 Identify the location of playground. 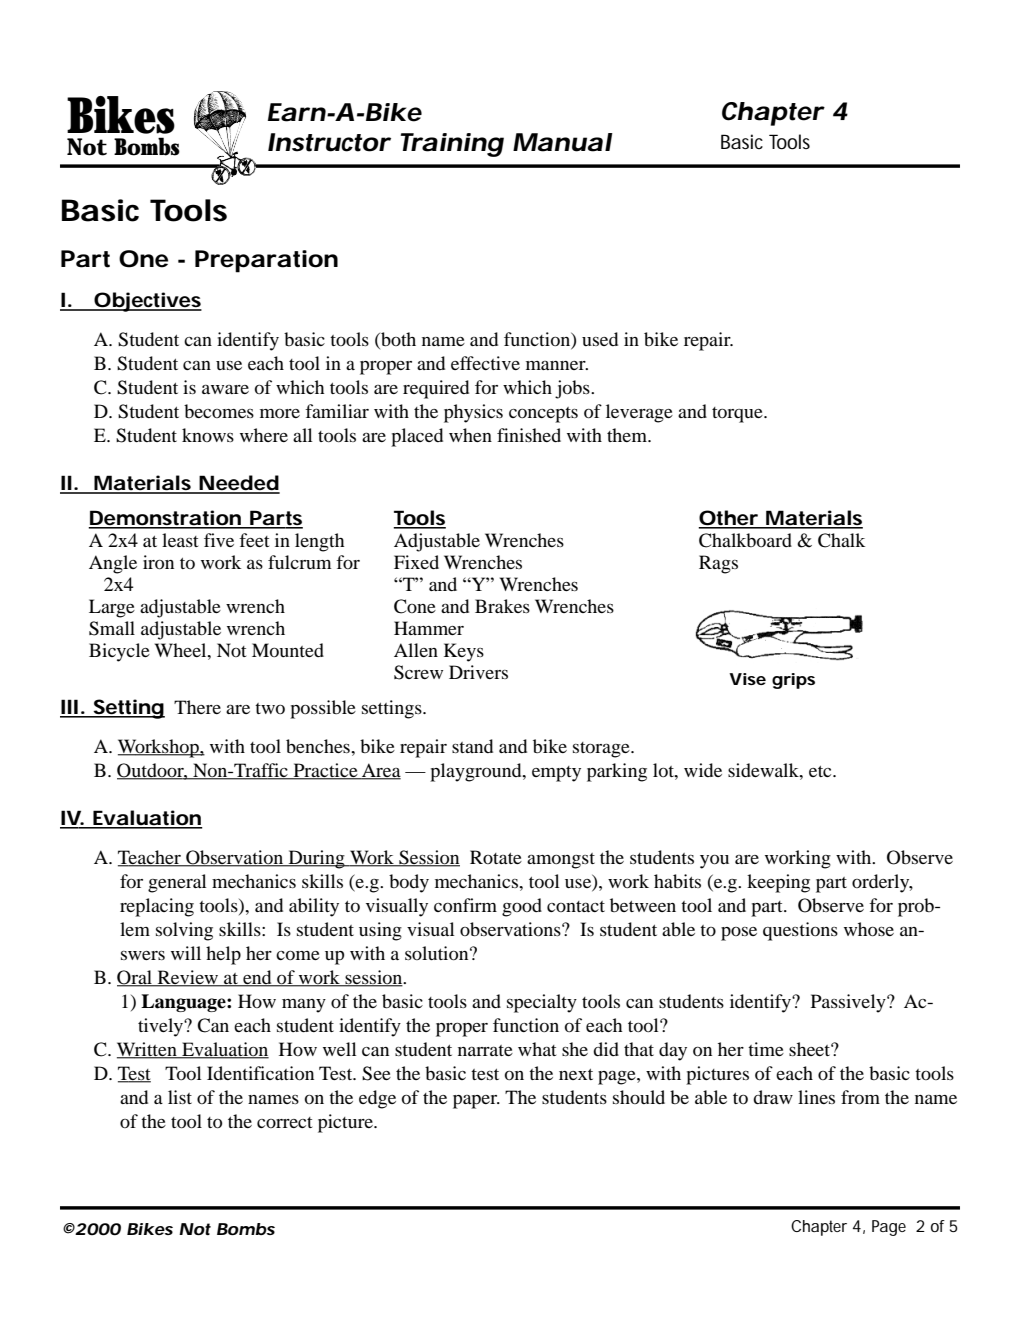
(477, 772).
